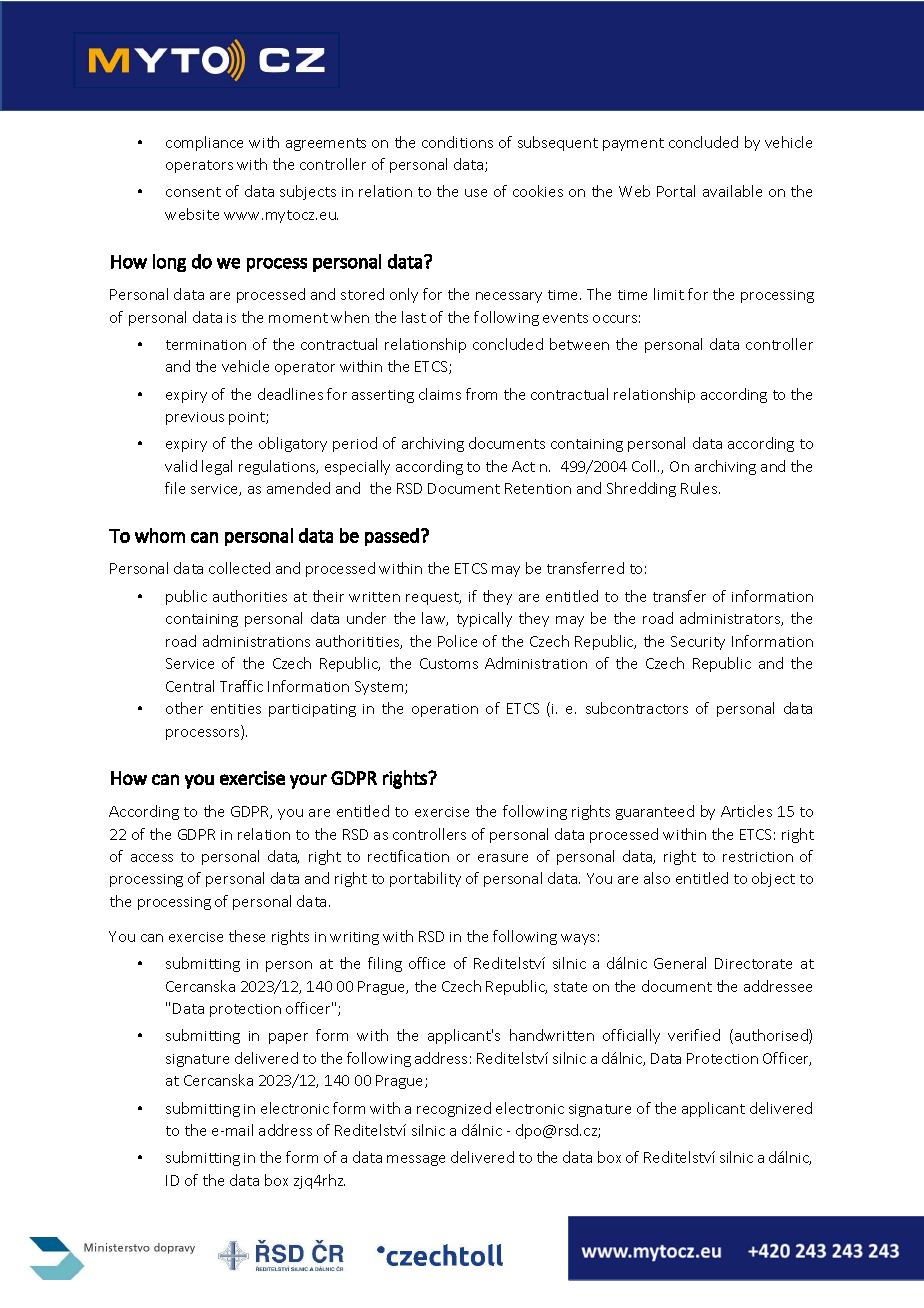 Image resolution: width=924 pixels, height=1308 pixels. I want to click on also, so click(657, 878).
